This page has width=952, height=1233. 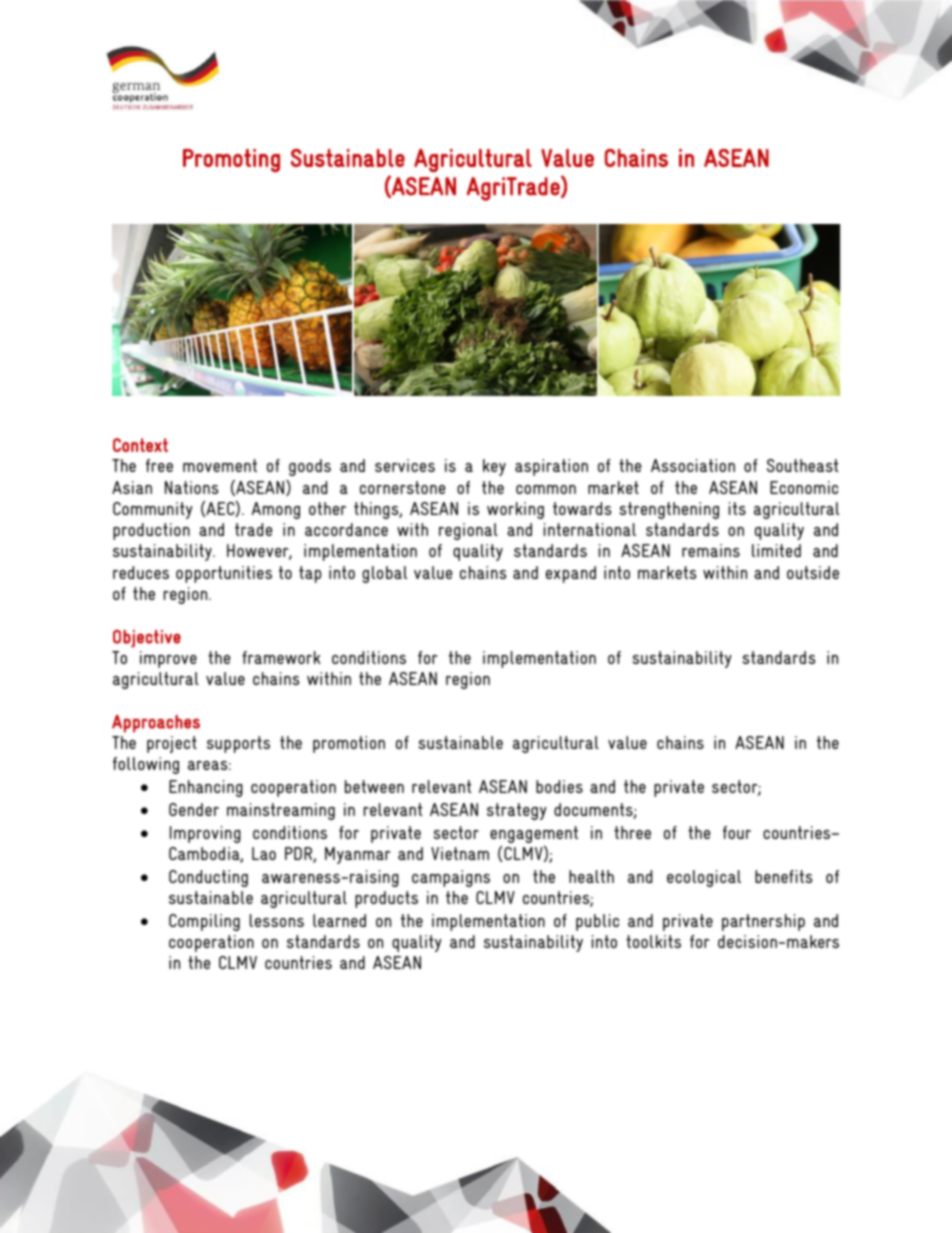 I want to click on Association, so click(x=693, y=465).
